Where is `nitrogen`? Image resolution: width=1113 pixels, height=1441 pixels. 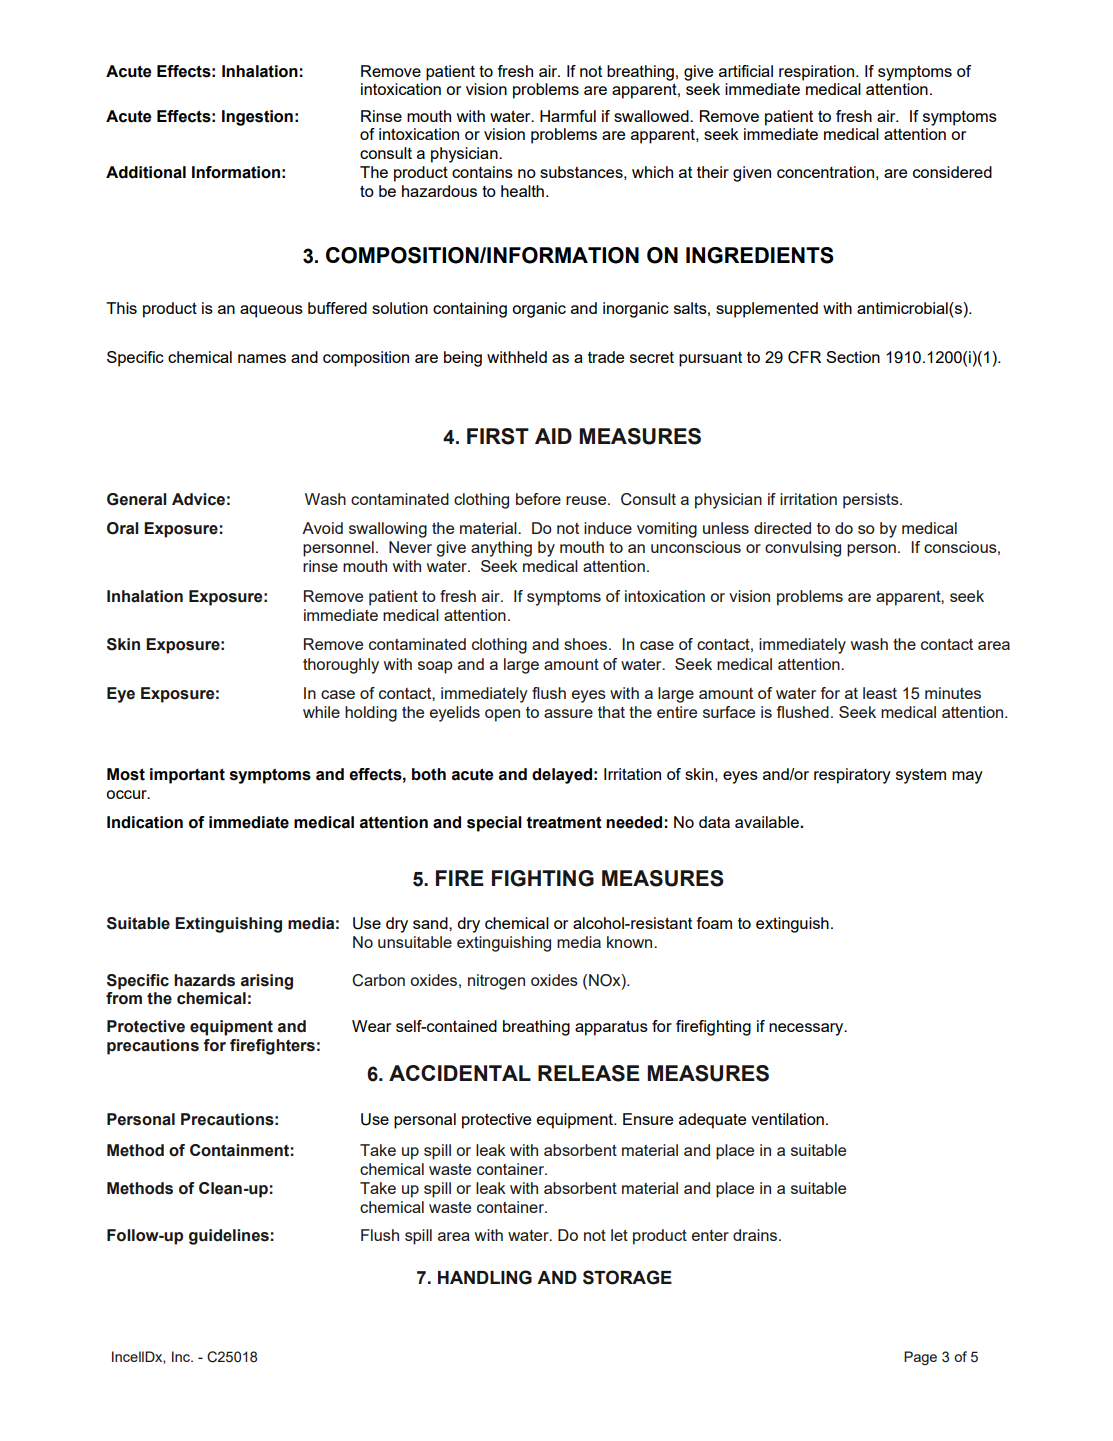
nitrogen is located at coordinates (496, 982).
